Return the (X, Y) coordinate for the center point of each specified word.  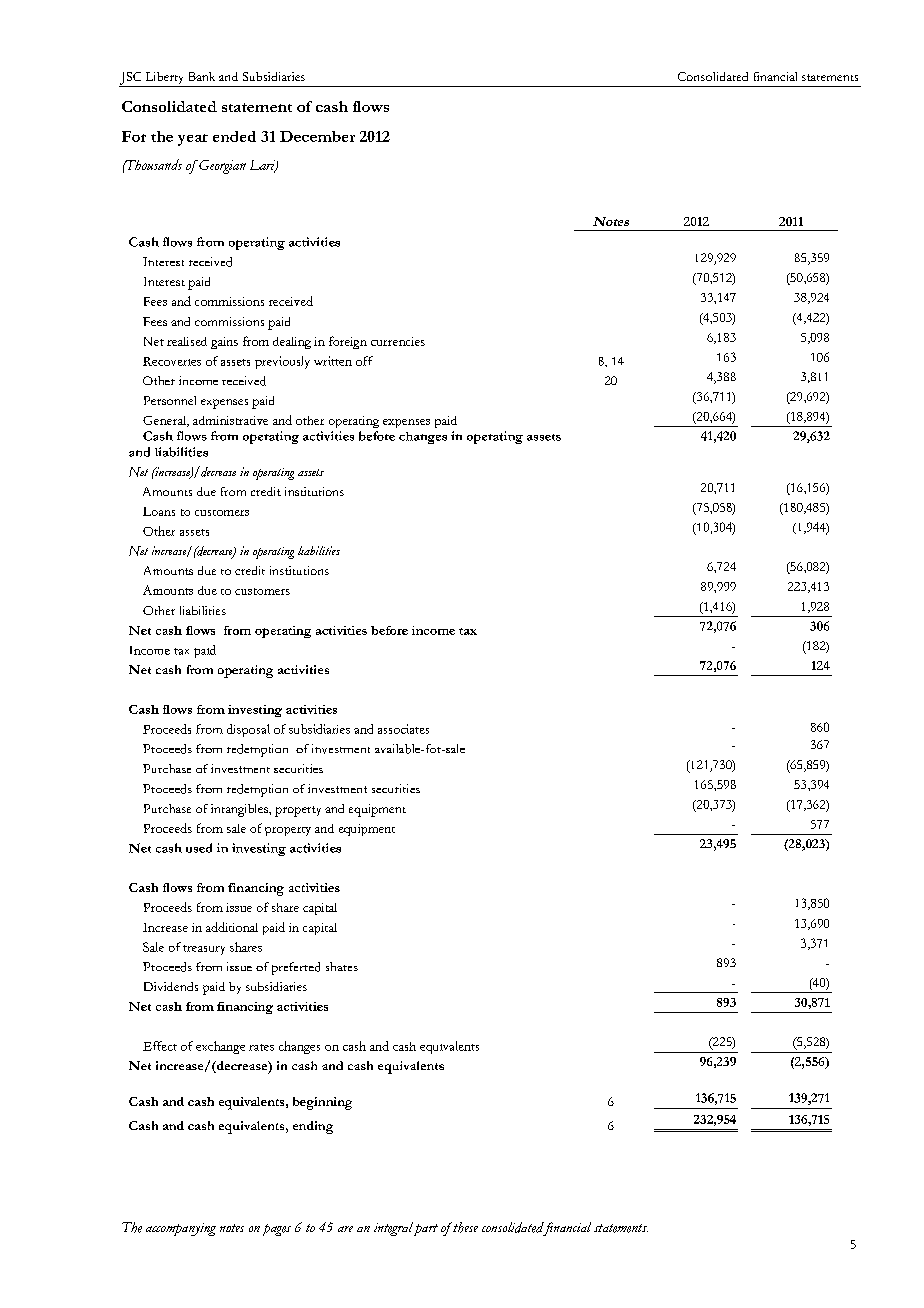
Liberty (164, 79)
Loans (159, 511)
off (364, 361)
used (199, 848)
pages (277, 1230)
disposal (248, 730)
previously (282, 362)
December (317, 136)
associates (403, 729)
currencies (398, 341)
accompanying (181, 1229)
